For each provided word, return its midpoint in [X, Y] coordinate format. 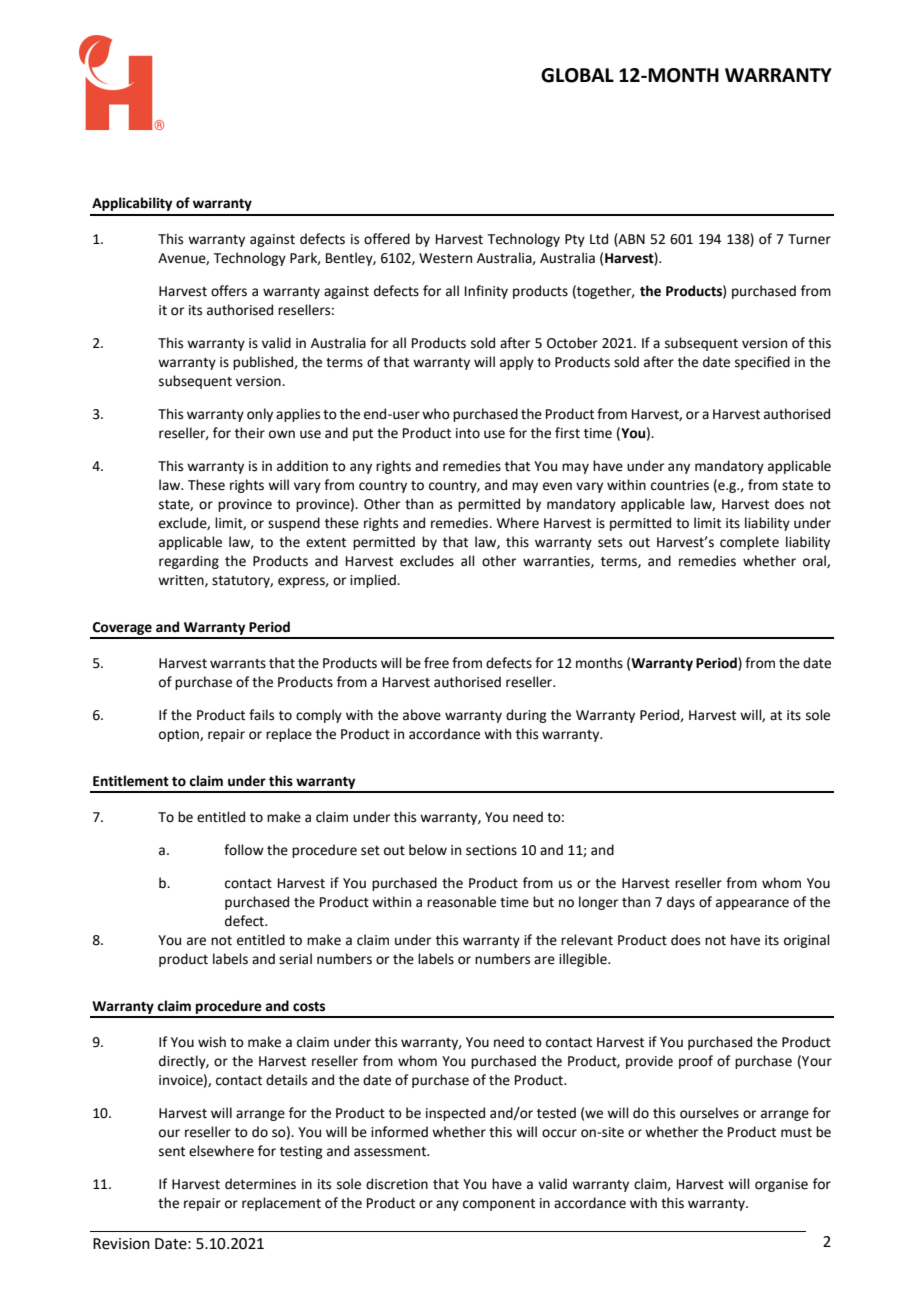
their [250, 433]
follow [244, 850]
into [468, 433]
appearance [752, 904]
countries [680, 485]
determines [260, 1184]
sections [491, 850]
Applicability [132, 204]
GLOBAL [577, 75]
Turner [809, 239]
